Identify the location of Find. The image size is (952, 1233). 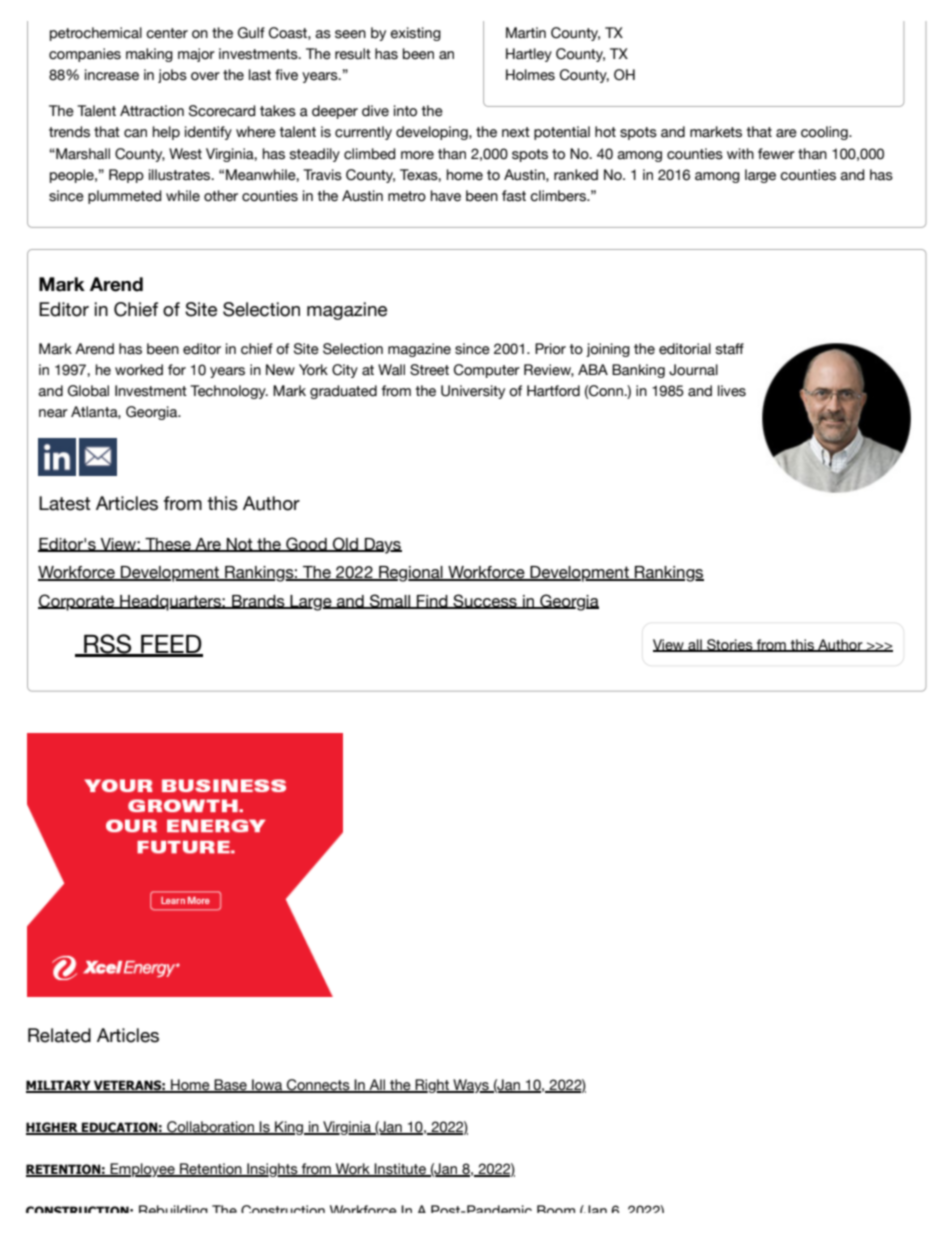
(432, 602).
